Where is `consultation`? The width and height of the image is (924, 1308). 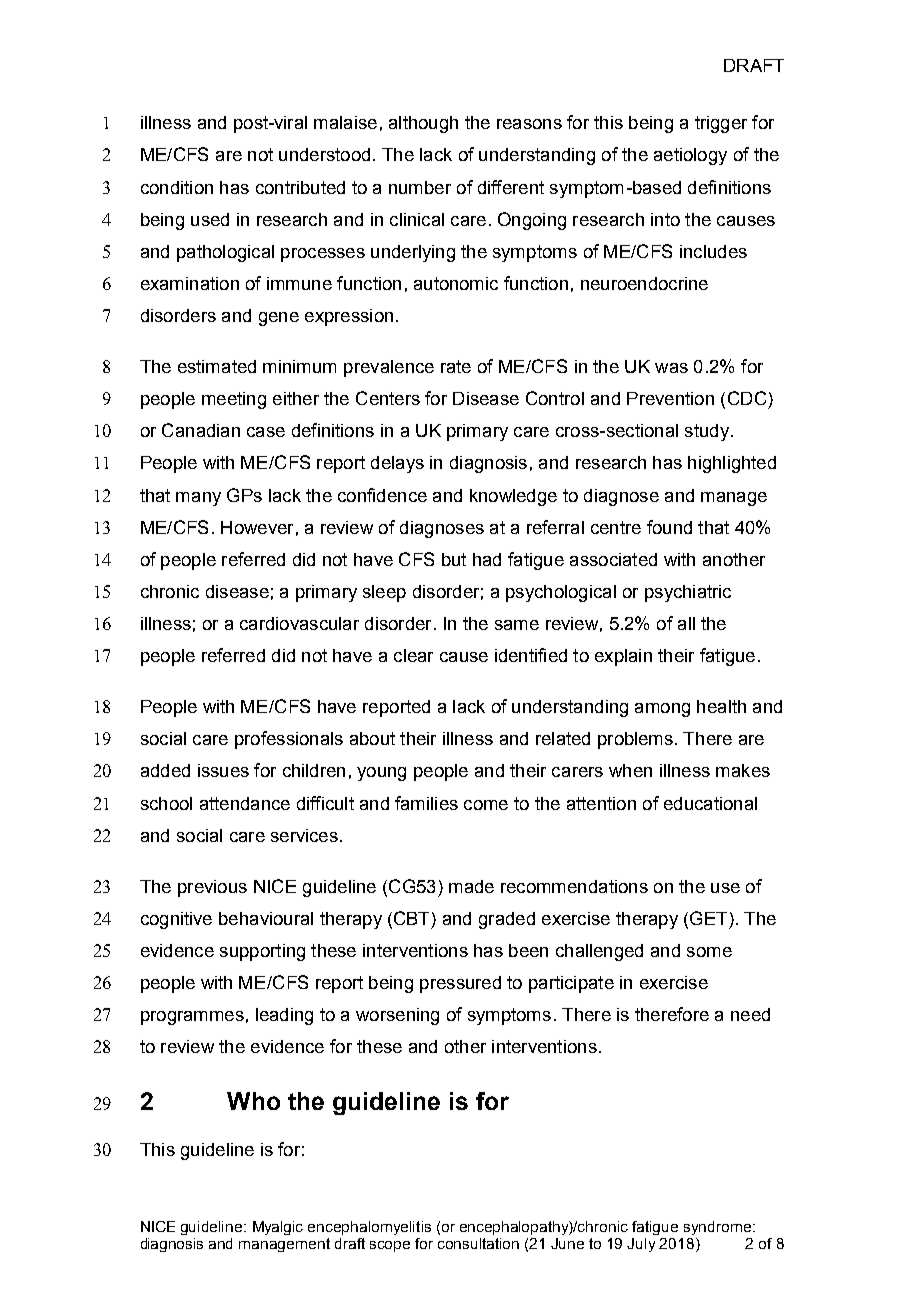
consultation is located at coordinates (478, 1243).
